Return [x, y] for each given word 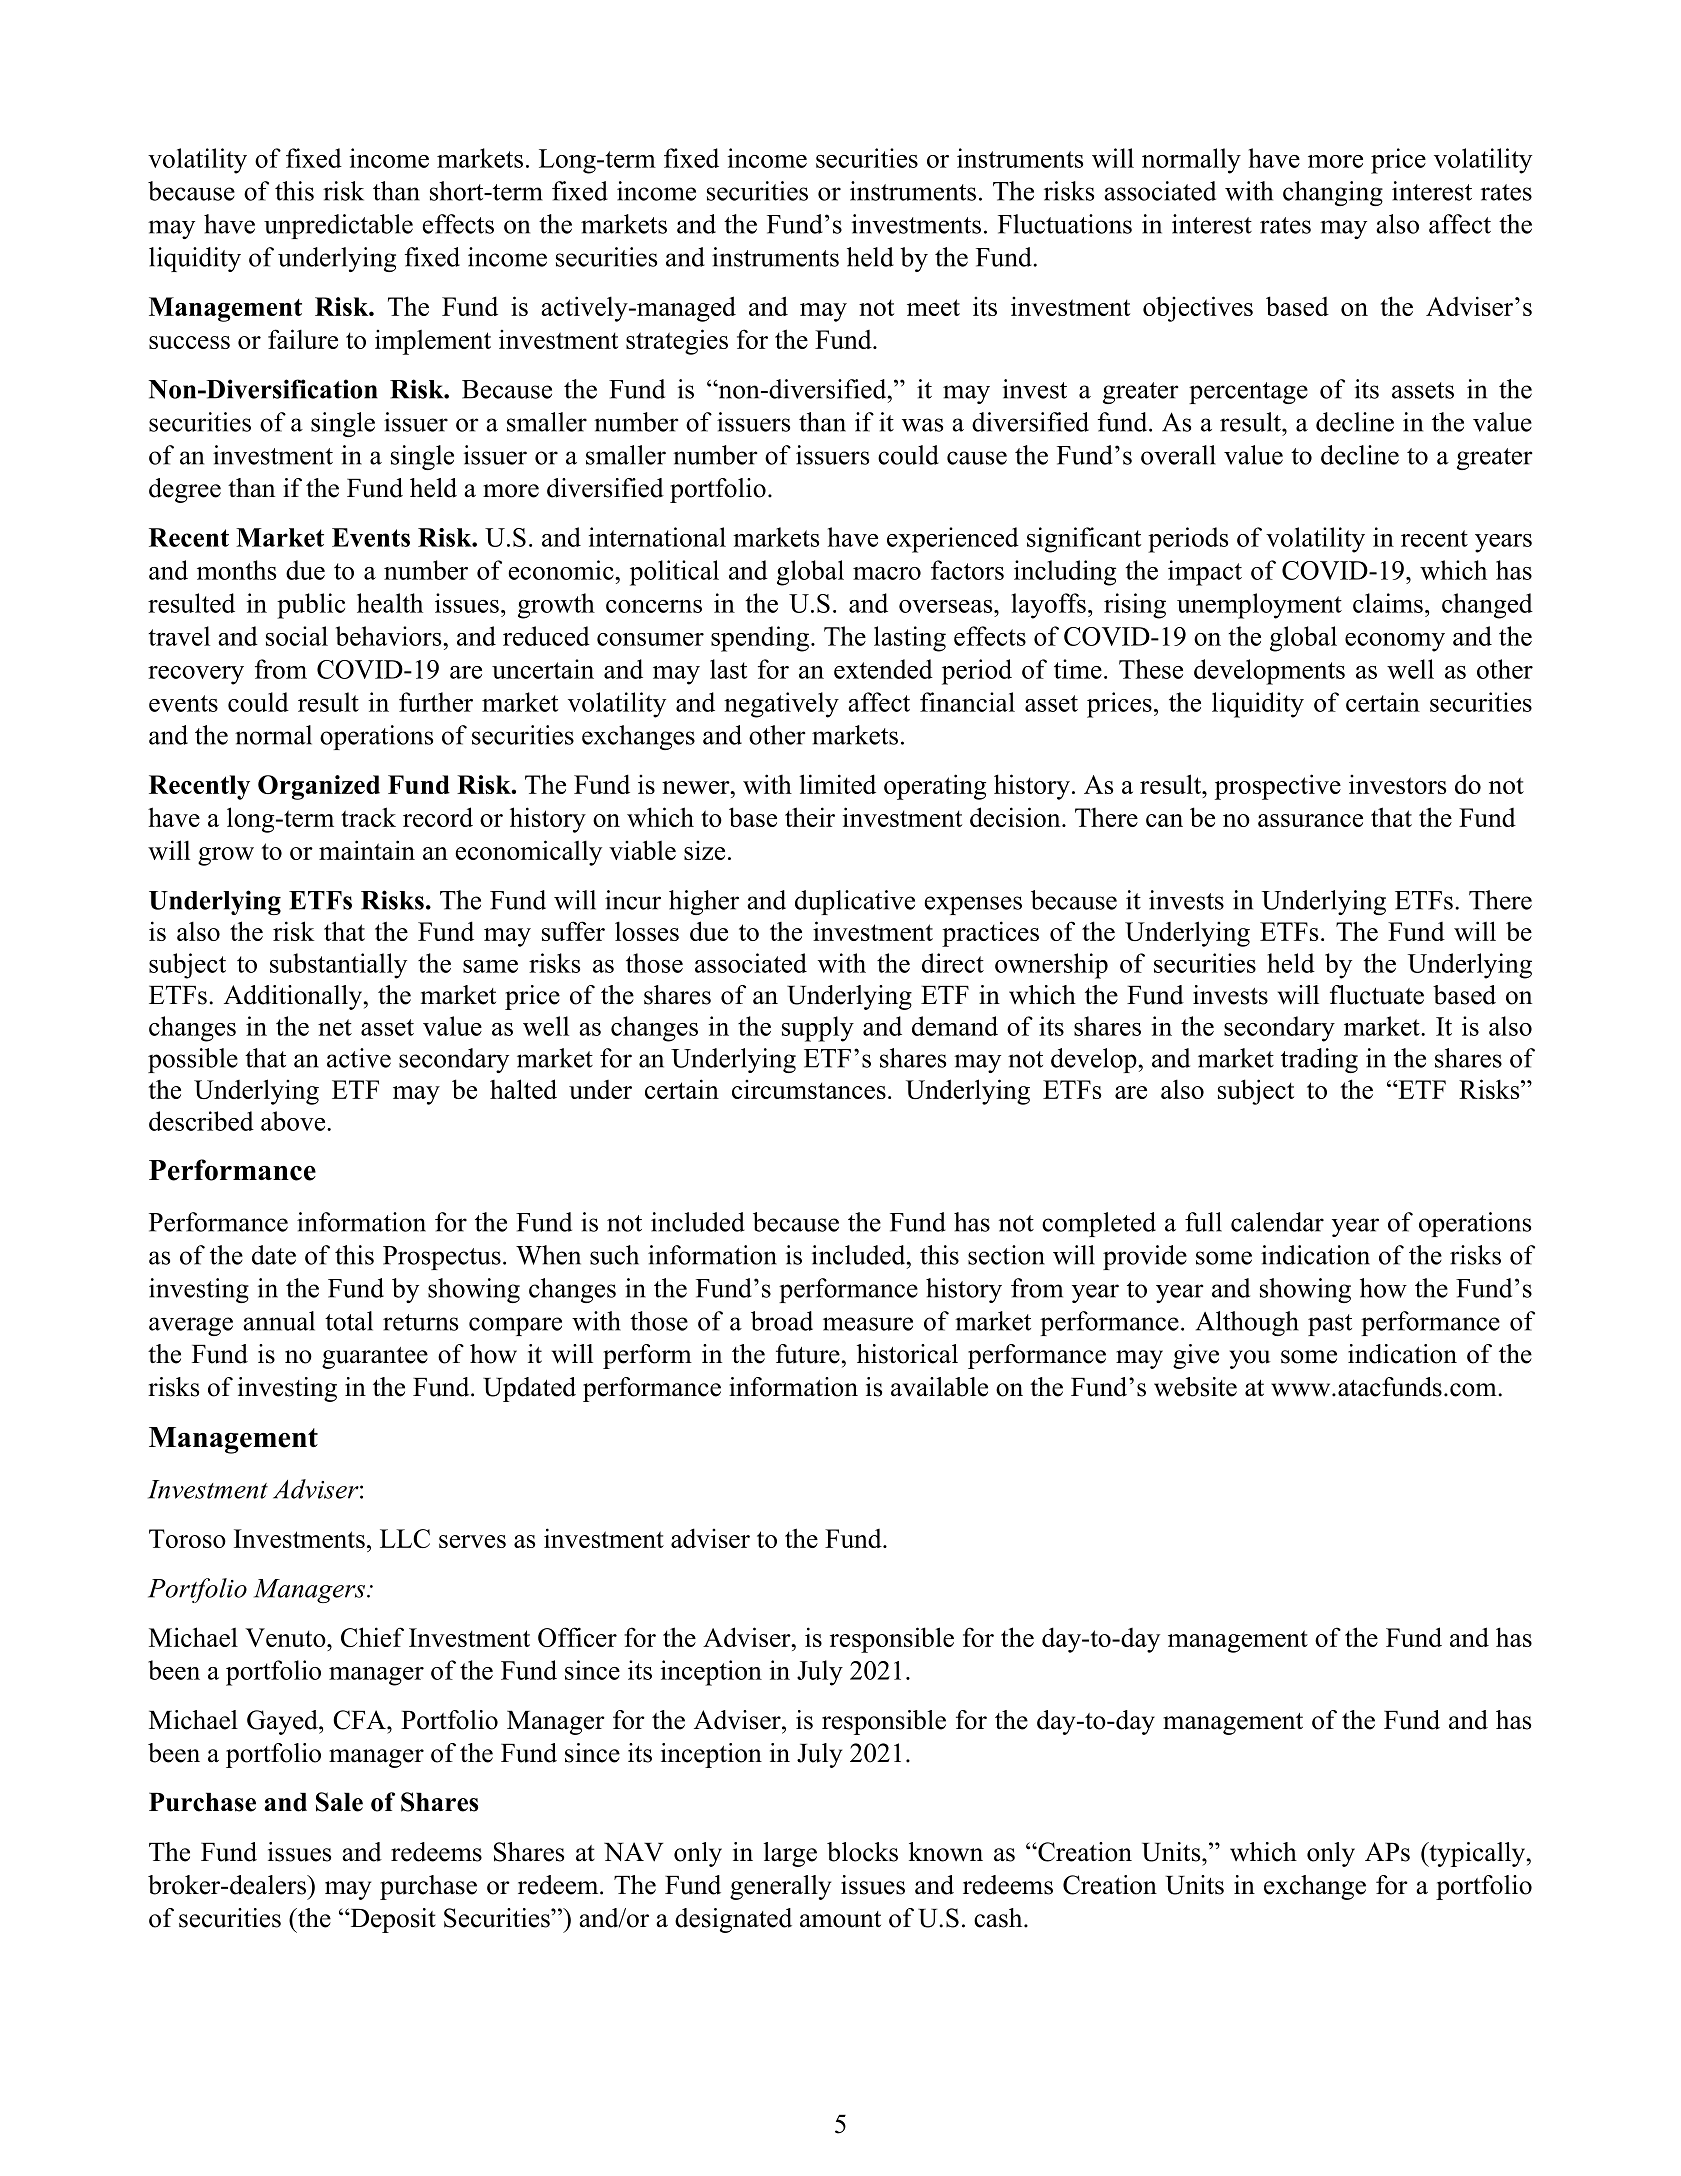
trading [1319, 1060]
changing [1333, 193]
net [335, 1027]
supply [818, 1029]
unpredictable [338, 226]
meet [933, 307]
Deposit [392, 1920]
